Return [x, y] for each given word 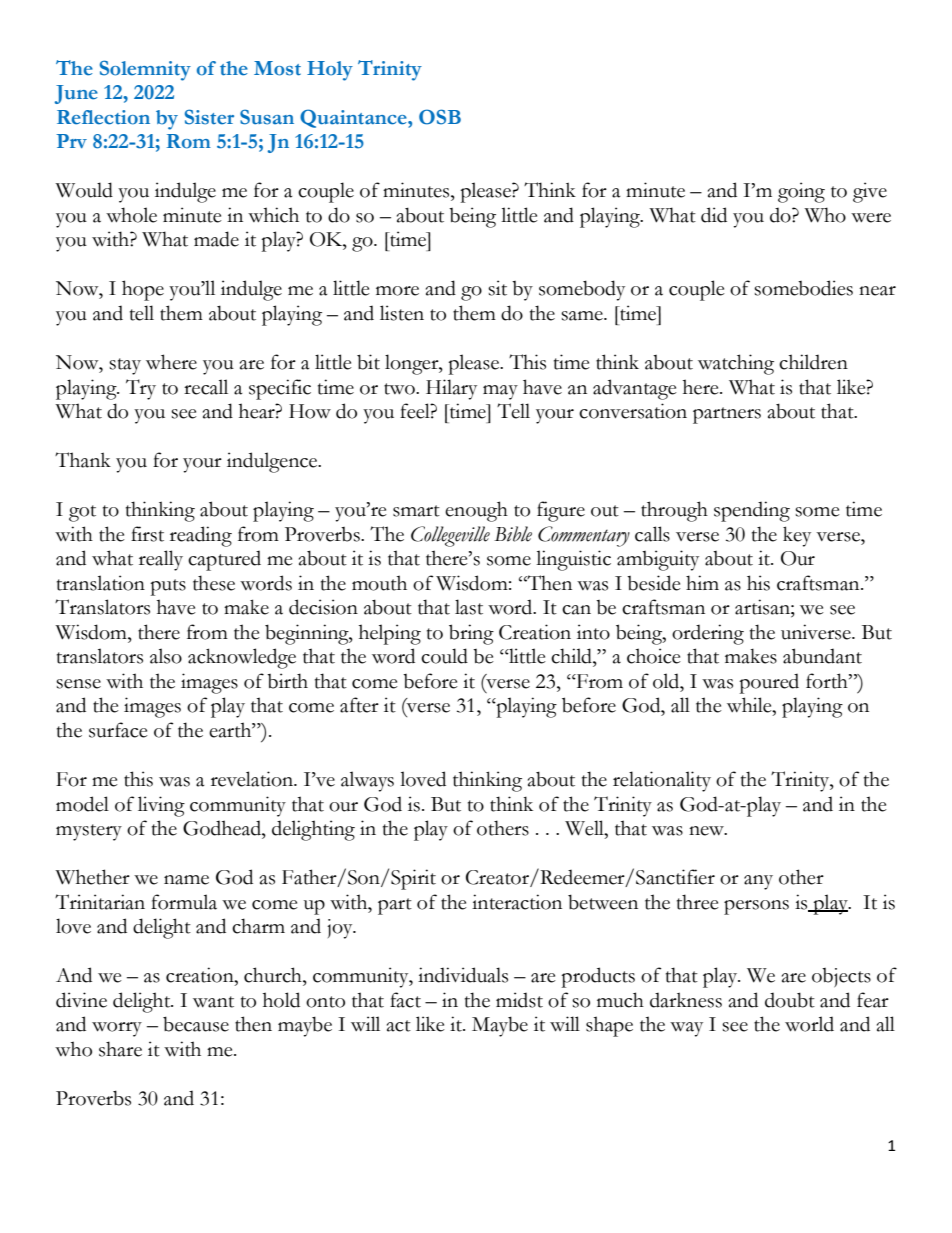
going [801, 192]
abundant [822, 656]
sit [497, 288]
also [166, 656]
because [196, 1024]
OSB [440, 117]
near [877, 291]
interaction [517, 902]
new [707, 831]
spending [752, 511]
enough [476, 511]
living [161, 806]
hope [143, 290]
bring [471, 634]
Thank [83, 460]
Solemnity [145, 70]
